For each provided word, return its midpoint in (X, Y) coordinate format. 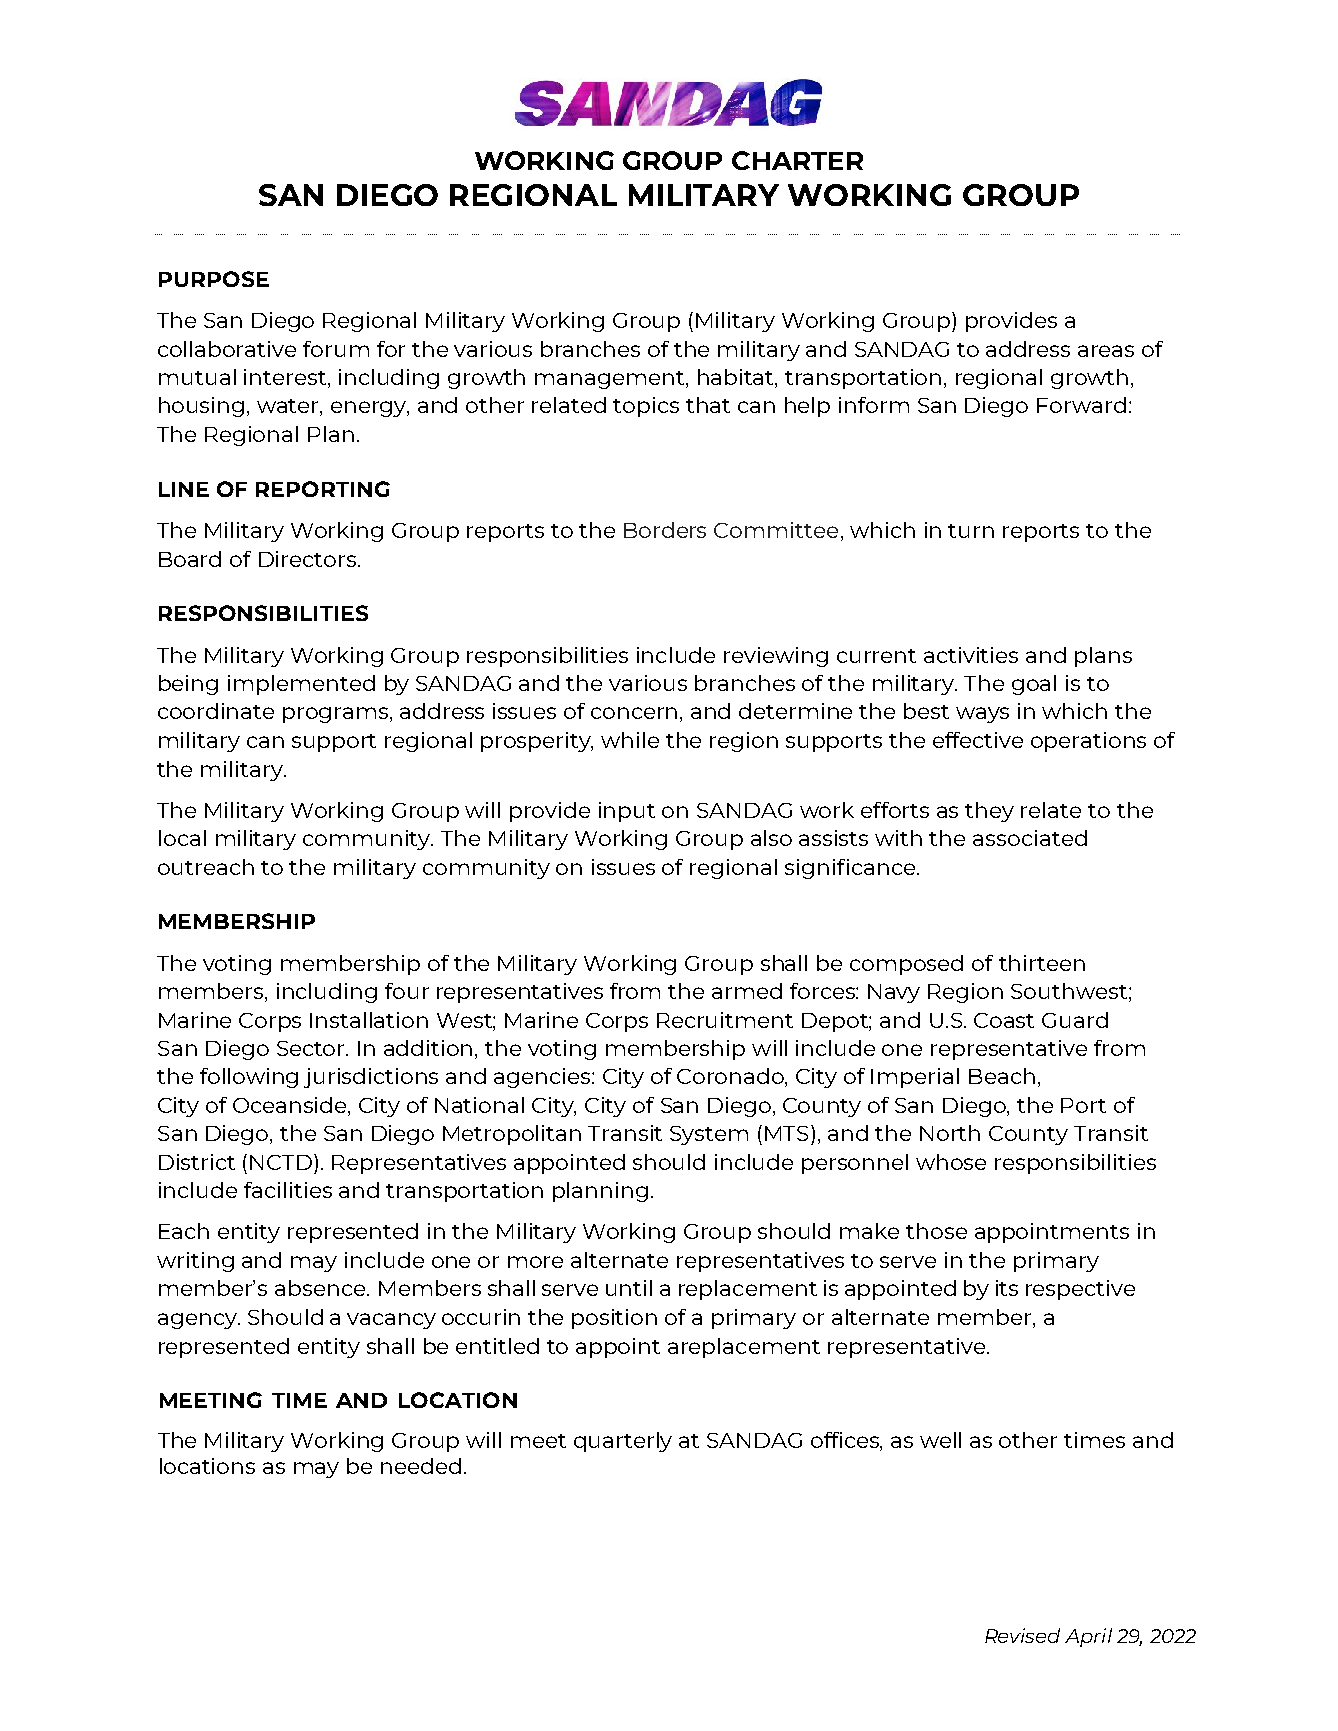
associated (1030, 838)
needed (421, 1466)
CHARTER (797, 160)
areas (1106, 351)
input (627, 812)
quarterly (623, 1442)
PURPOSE (214, 279)
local (182, 838)
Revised (1022, 1635)
